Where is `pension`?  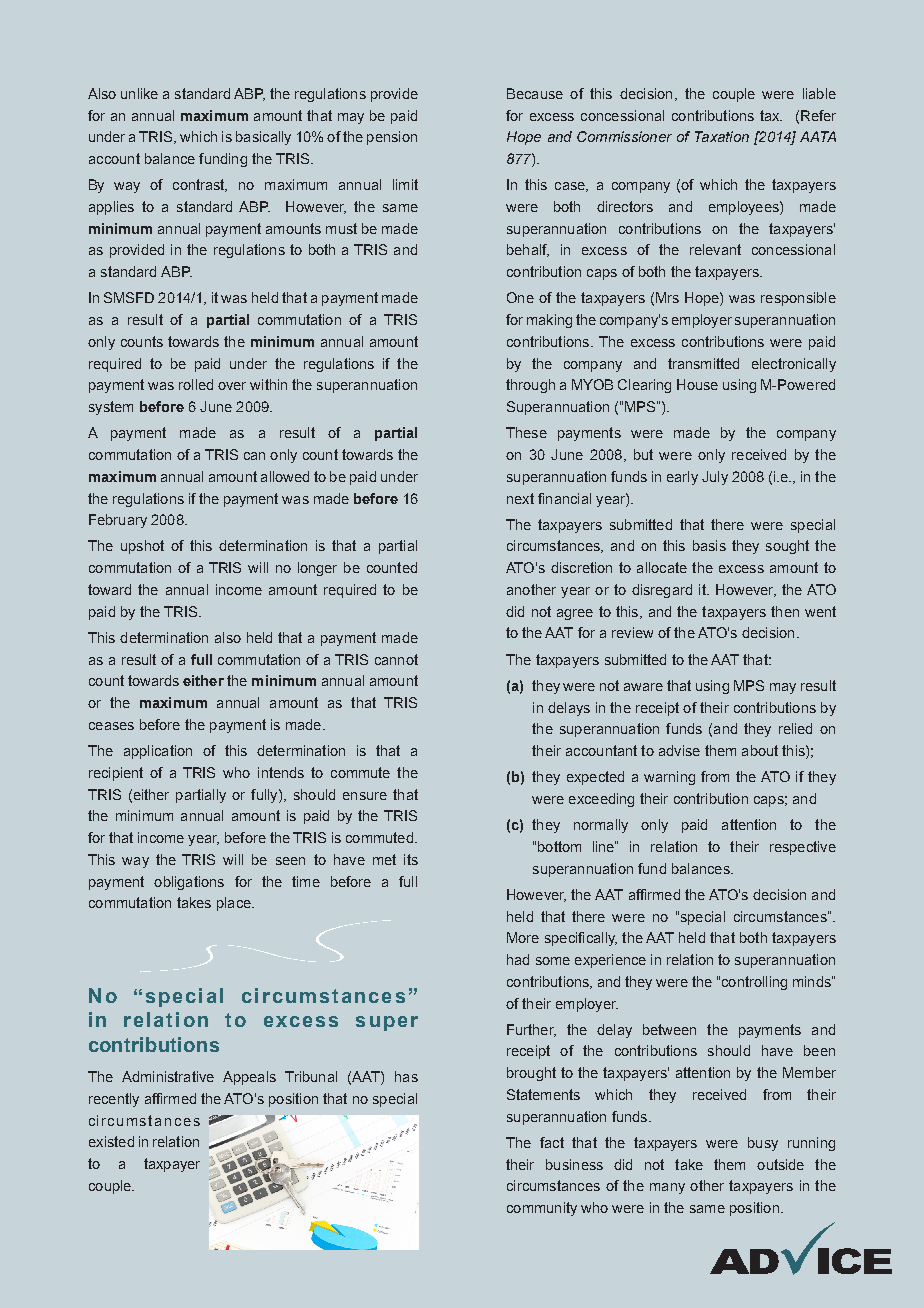
pension is located at coordinates (392, 138).
